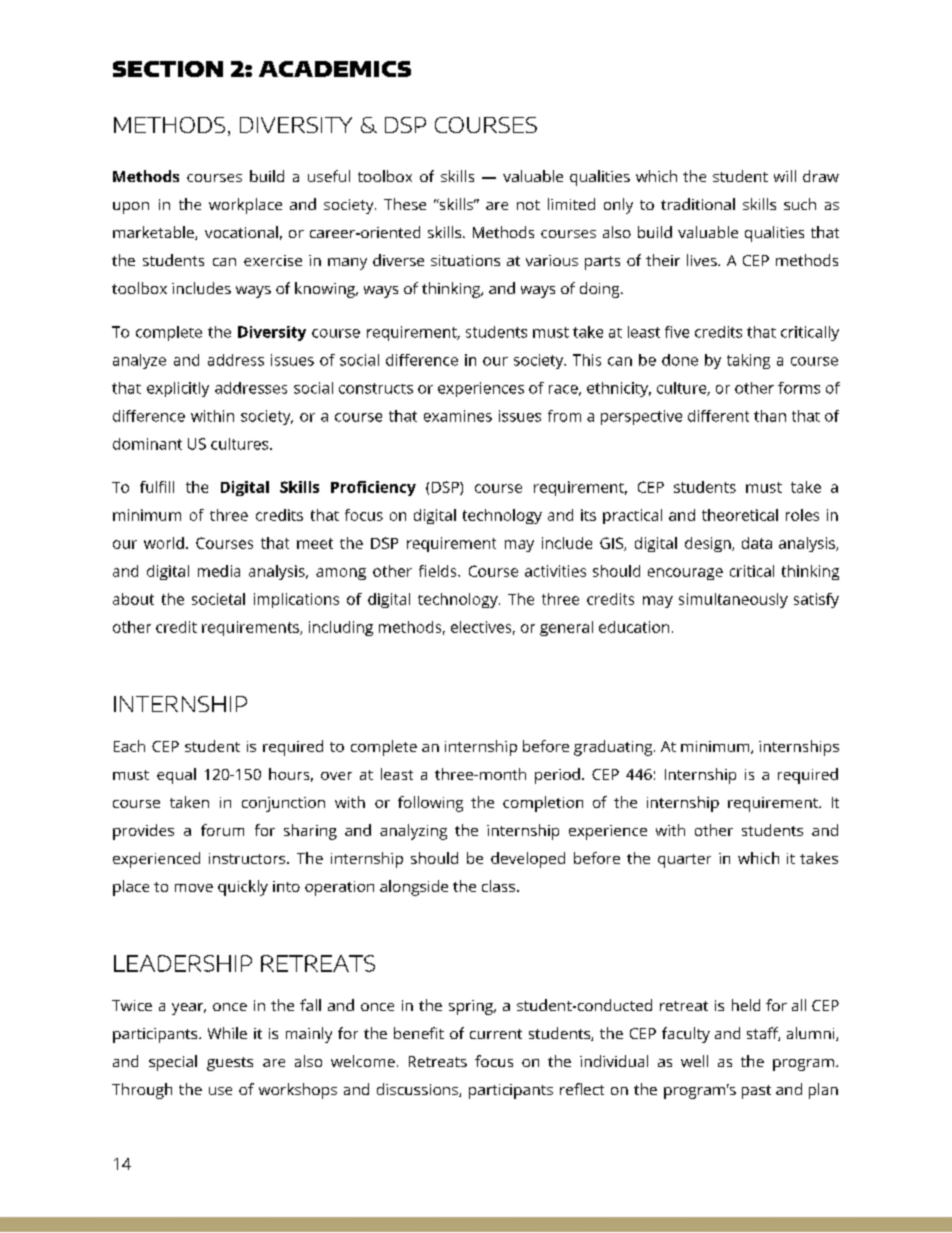  Describe the element at coordinates (230, 1064) in the document. I see `guests` at that location.
